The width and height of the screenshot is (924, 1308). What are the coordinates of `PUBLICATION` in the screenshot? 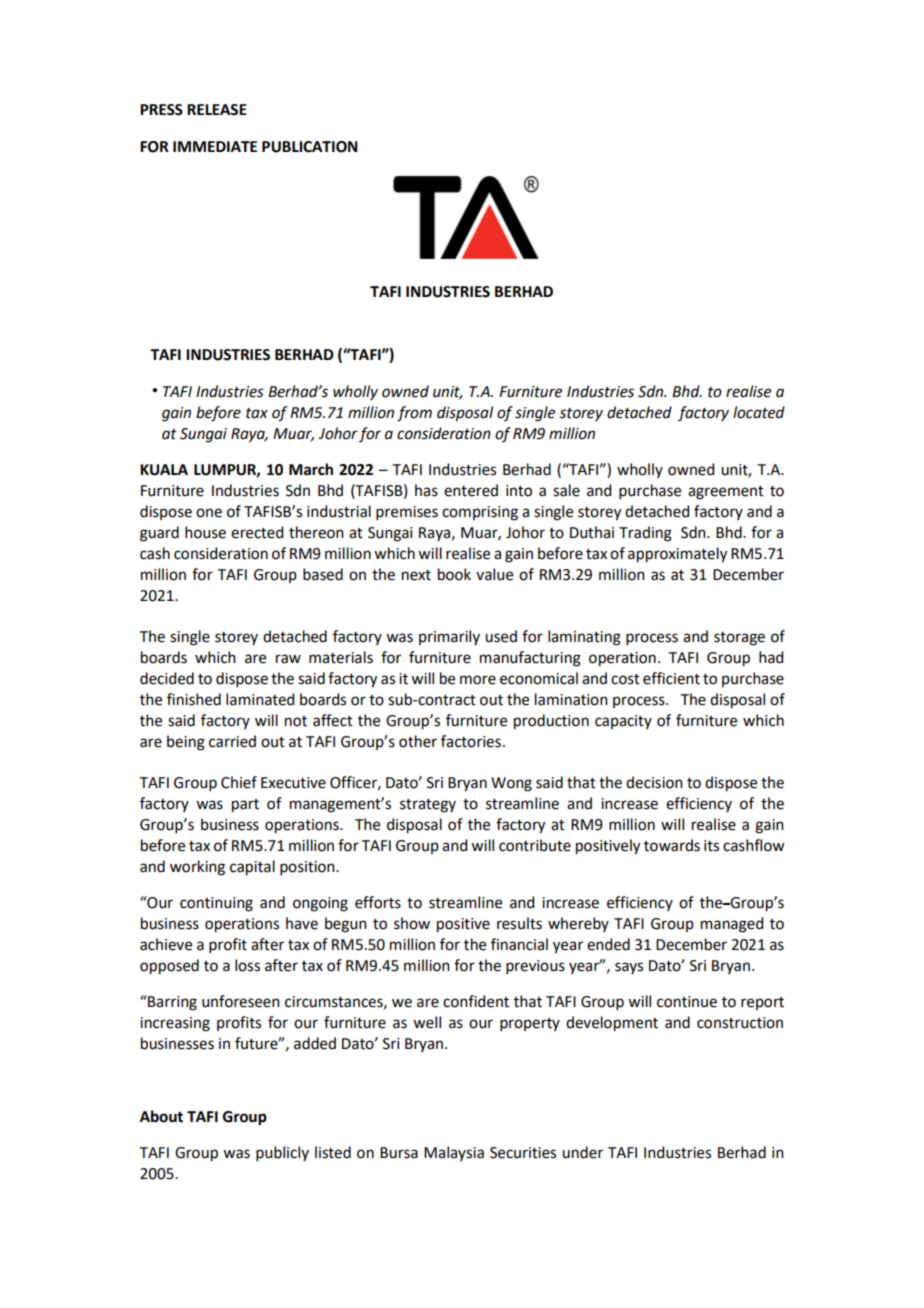 It's located at (310, 147).
